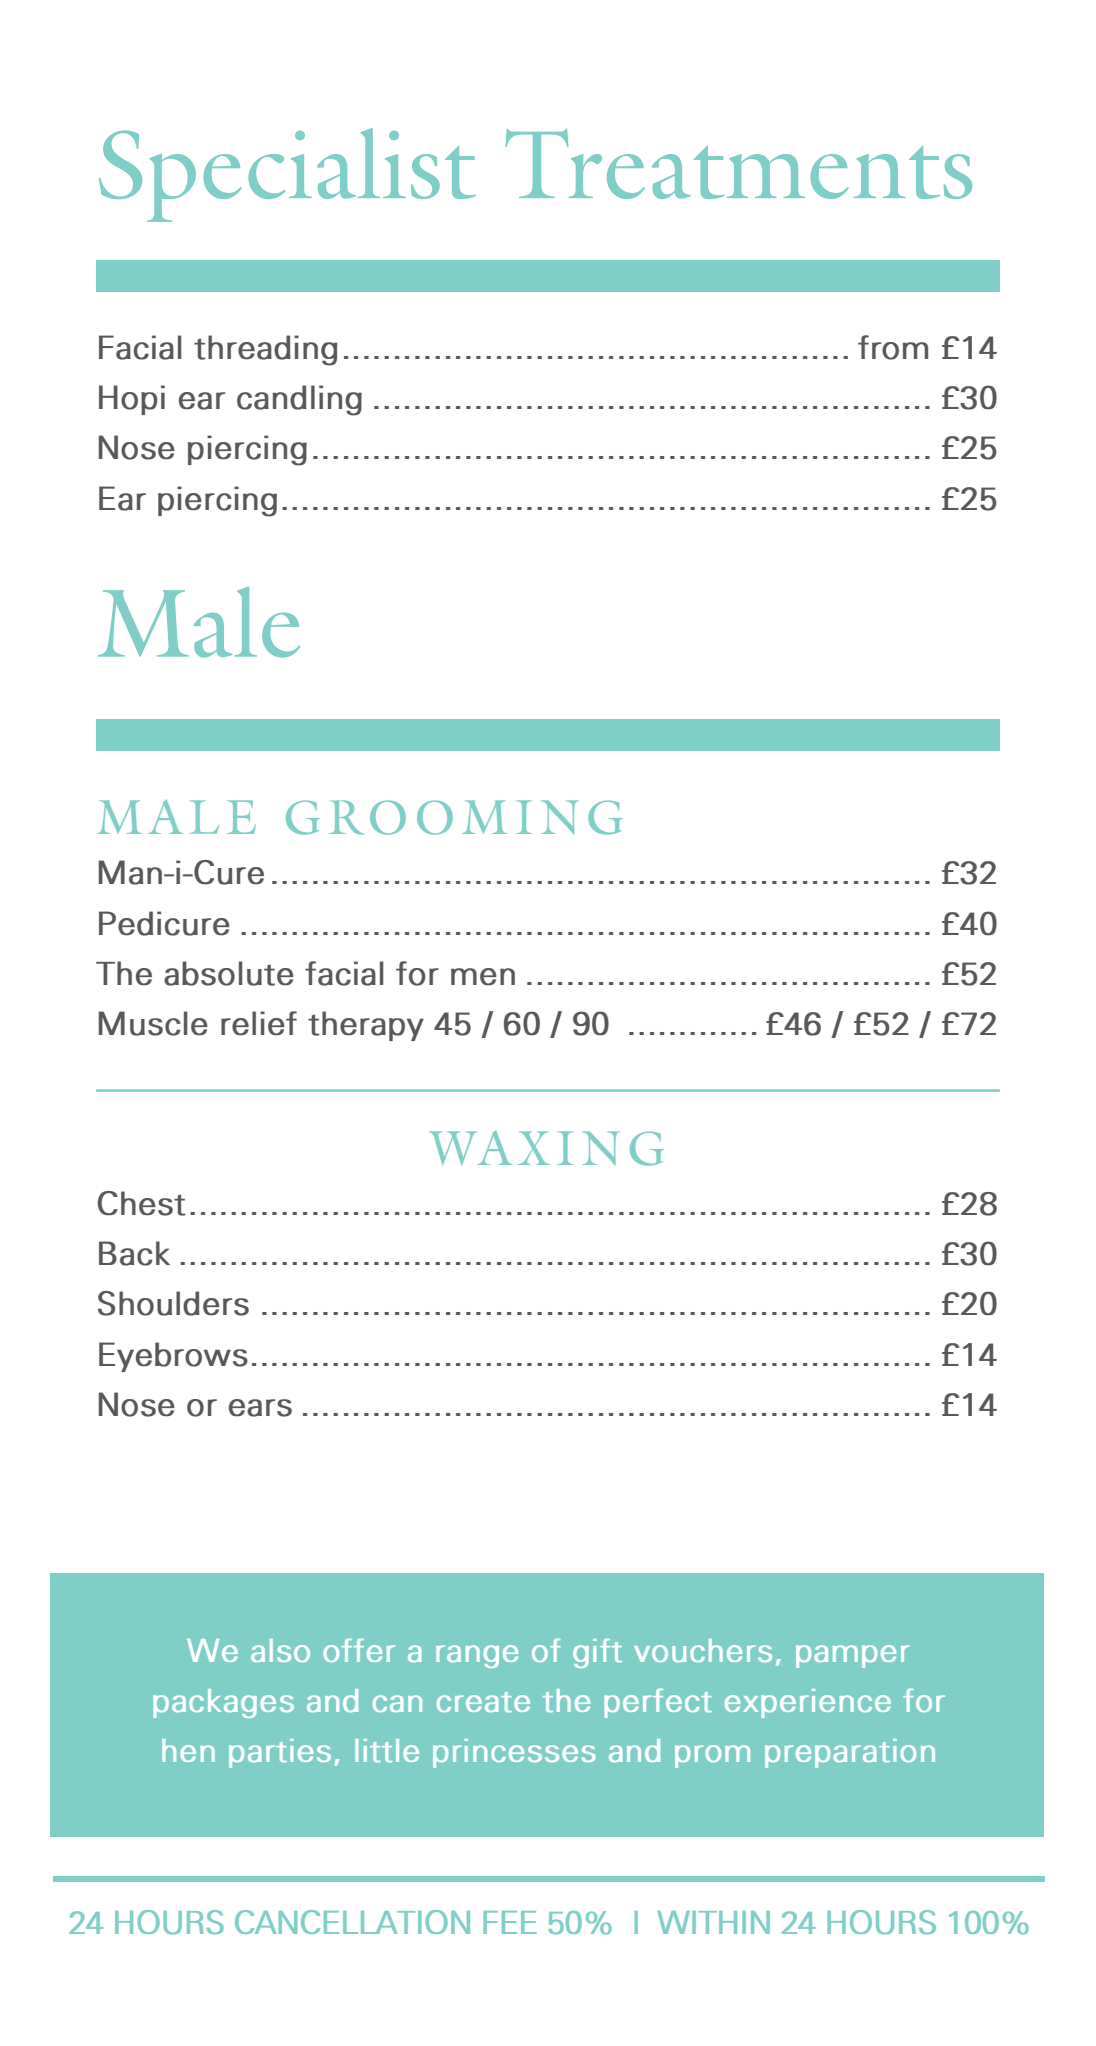  What do you see at coordinates (738, 164) in the image?
I see `Treatments` at bounding box center [738, 164].
